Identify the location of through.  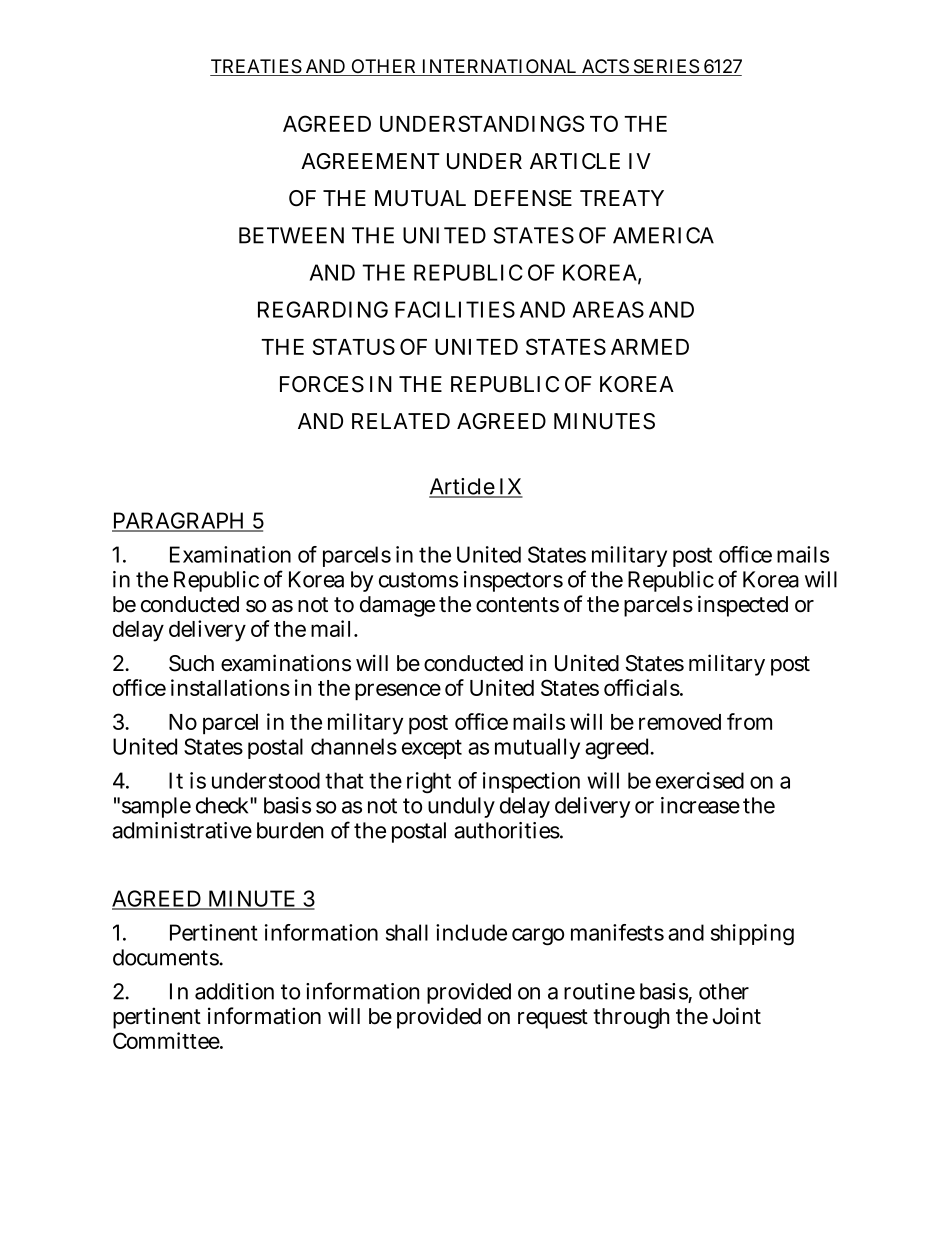
(631, 1018).
